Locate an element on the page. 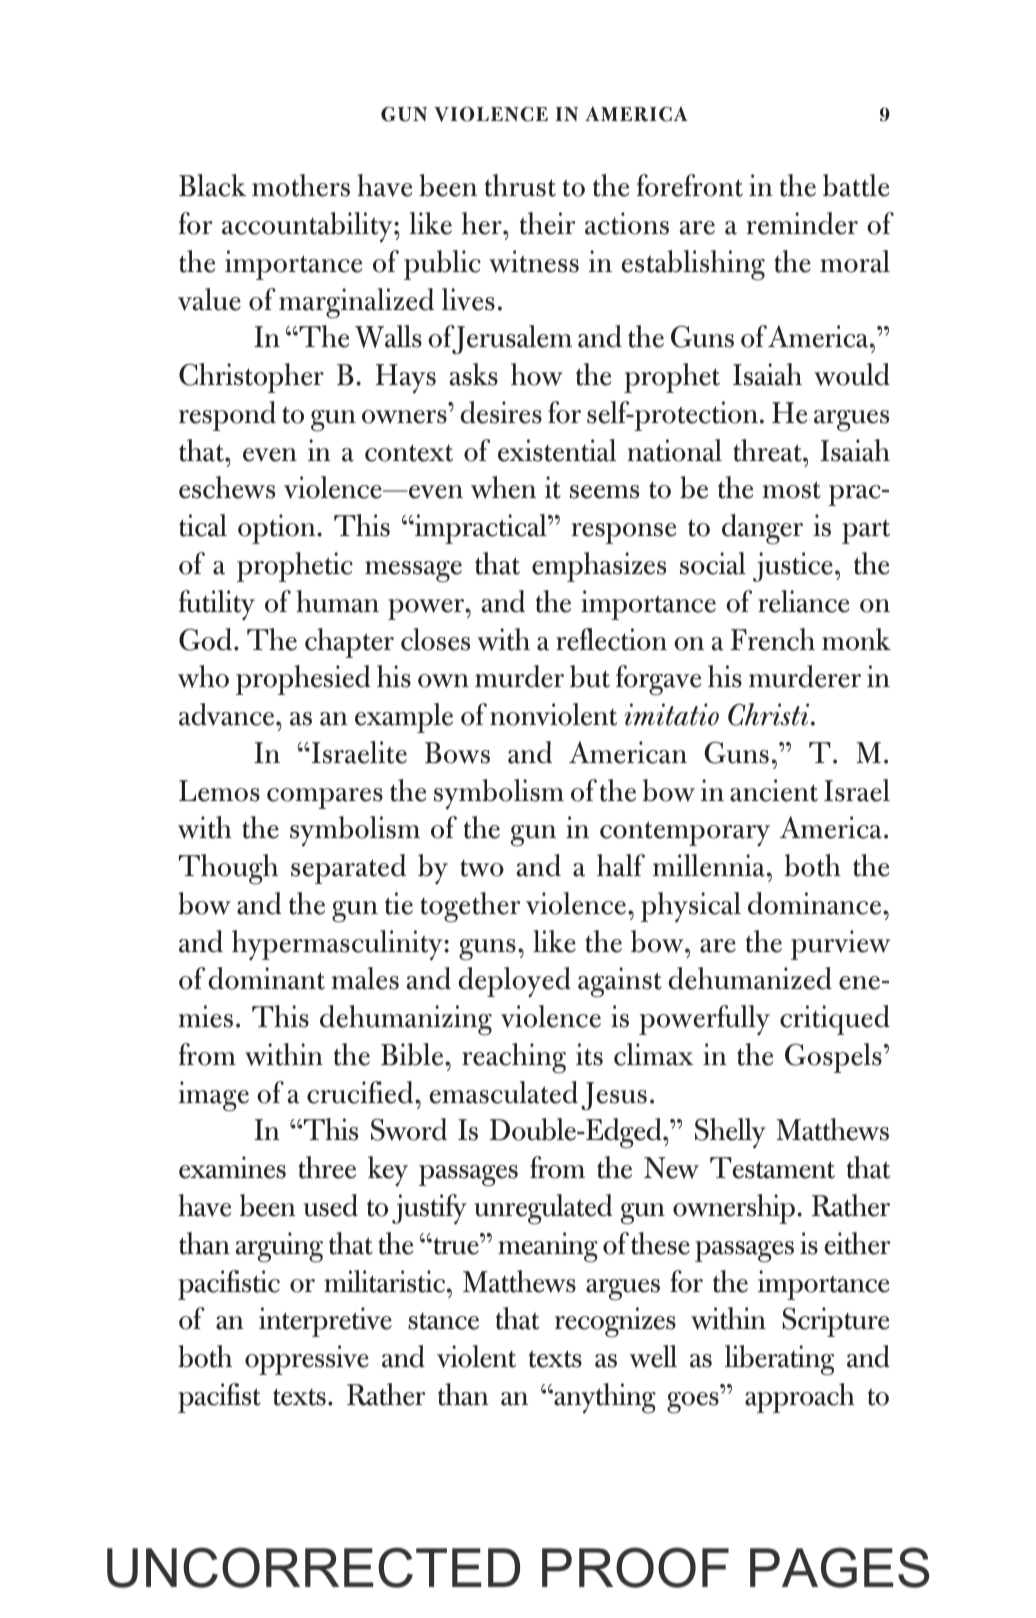  UNCORRECTED is located at coordinates (313, 1567).
